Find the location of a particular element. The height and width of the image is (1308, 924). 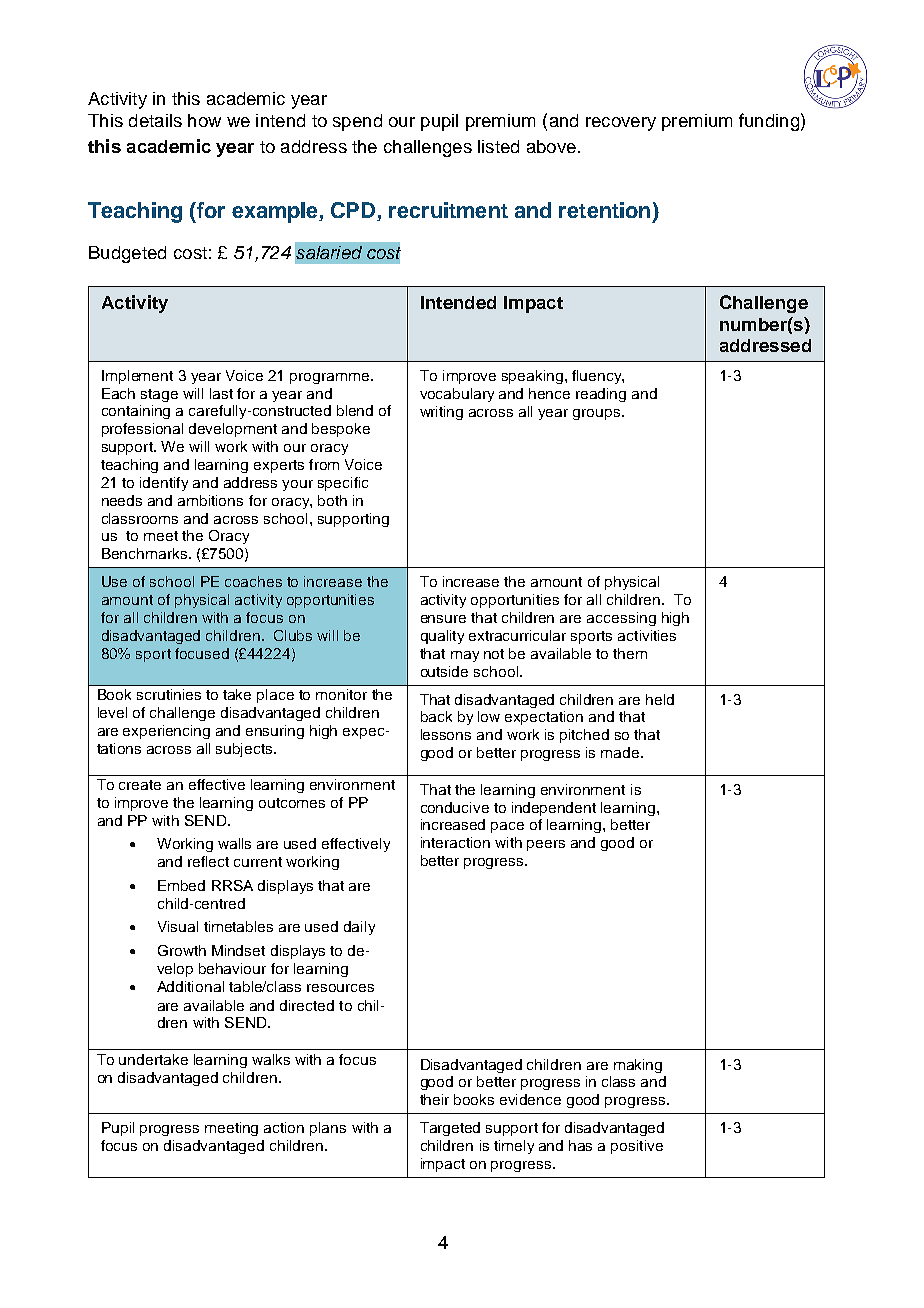

Targeted is located at coordinates (450, 1129).
